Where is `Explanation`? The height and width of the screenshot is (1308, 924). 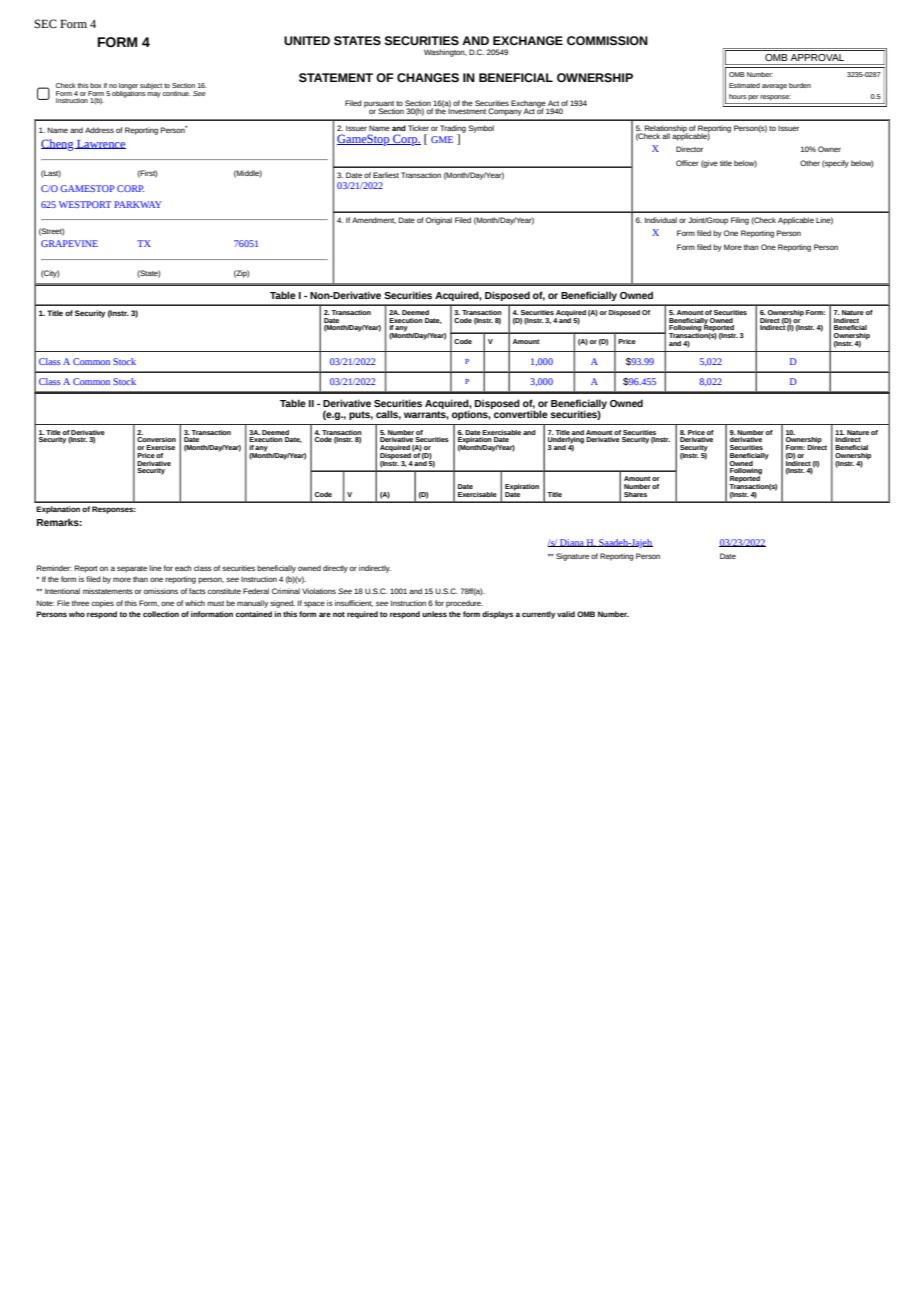
Explanation is located at coordinates (58, 510).
